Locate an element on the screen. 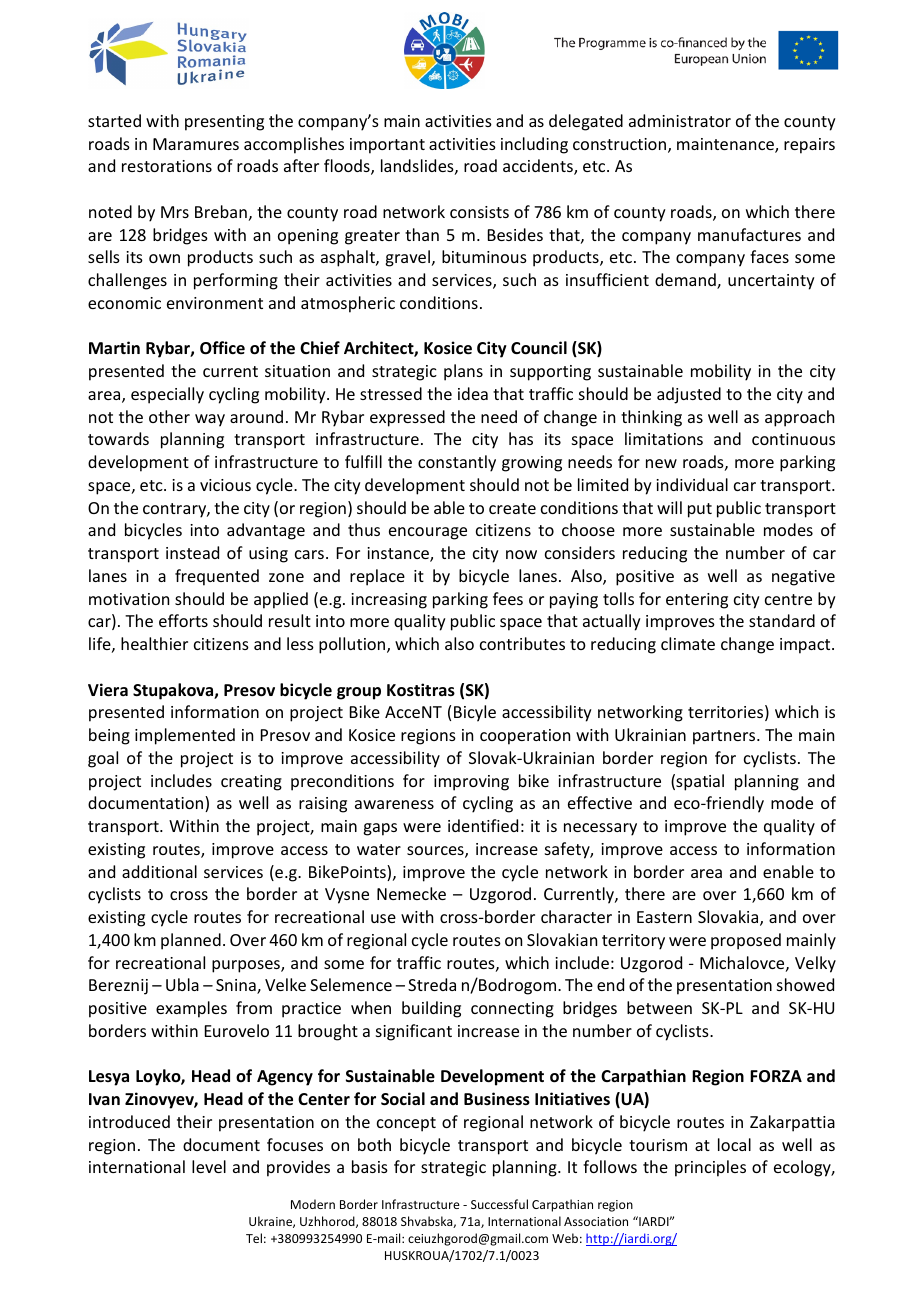  building is located at coordinates (431, 1009).
